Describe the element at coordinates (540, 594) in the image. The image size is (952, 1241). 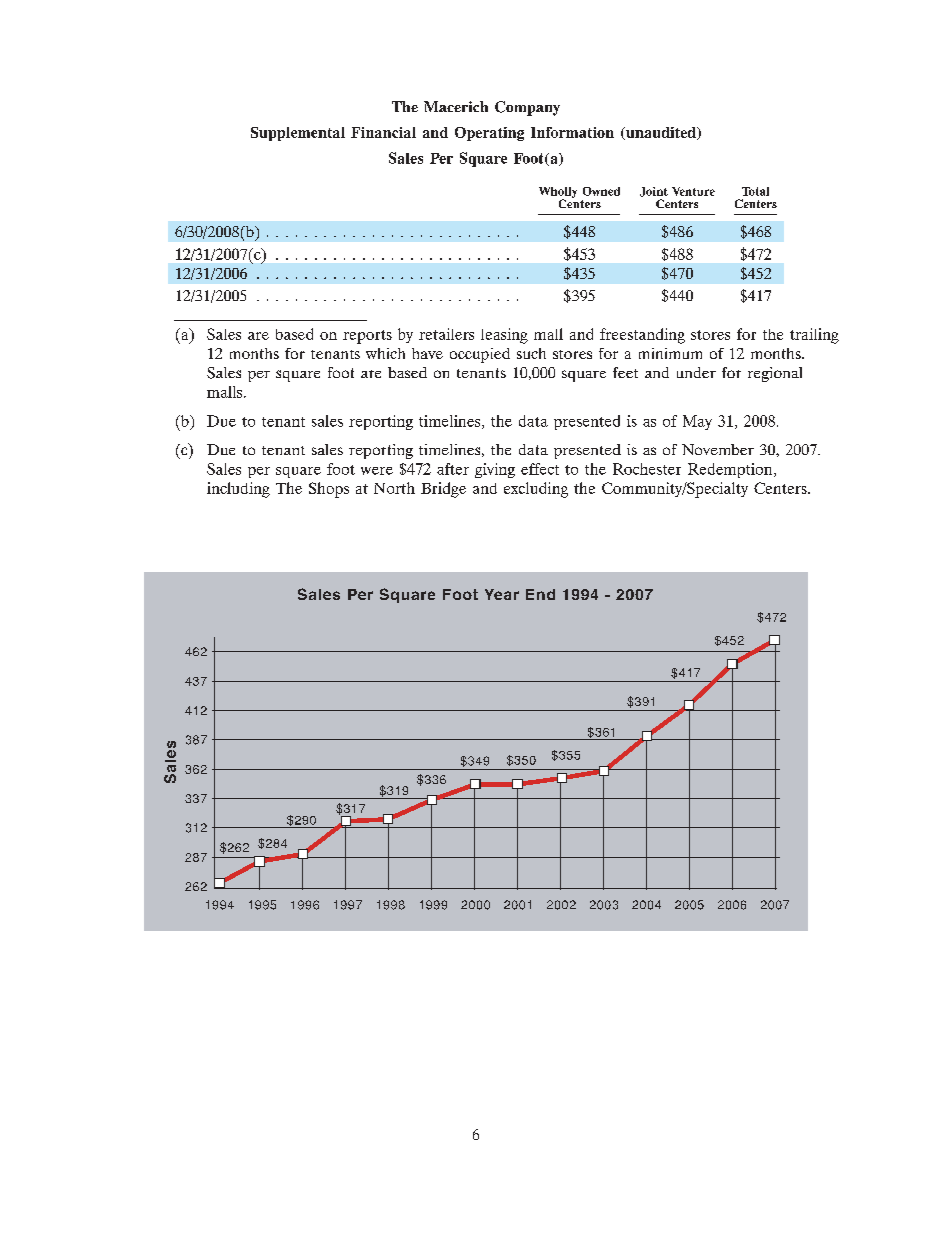
I see `End` at that location.
